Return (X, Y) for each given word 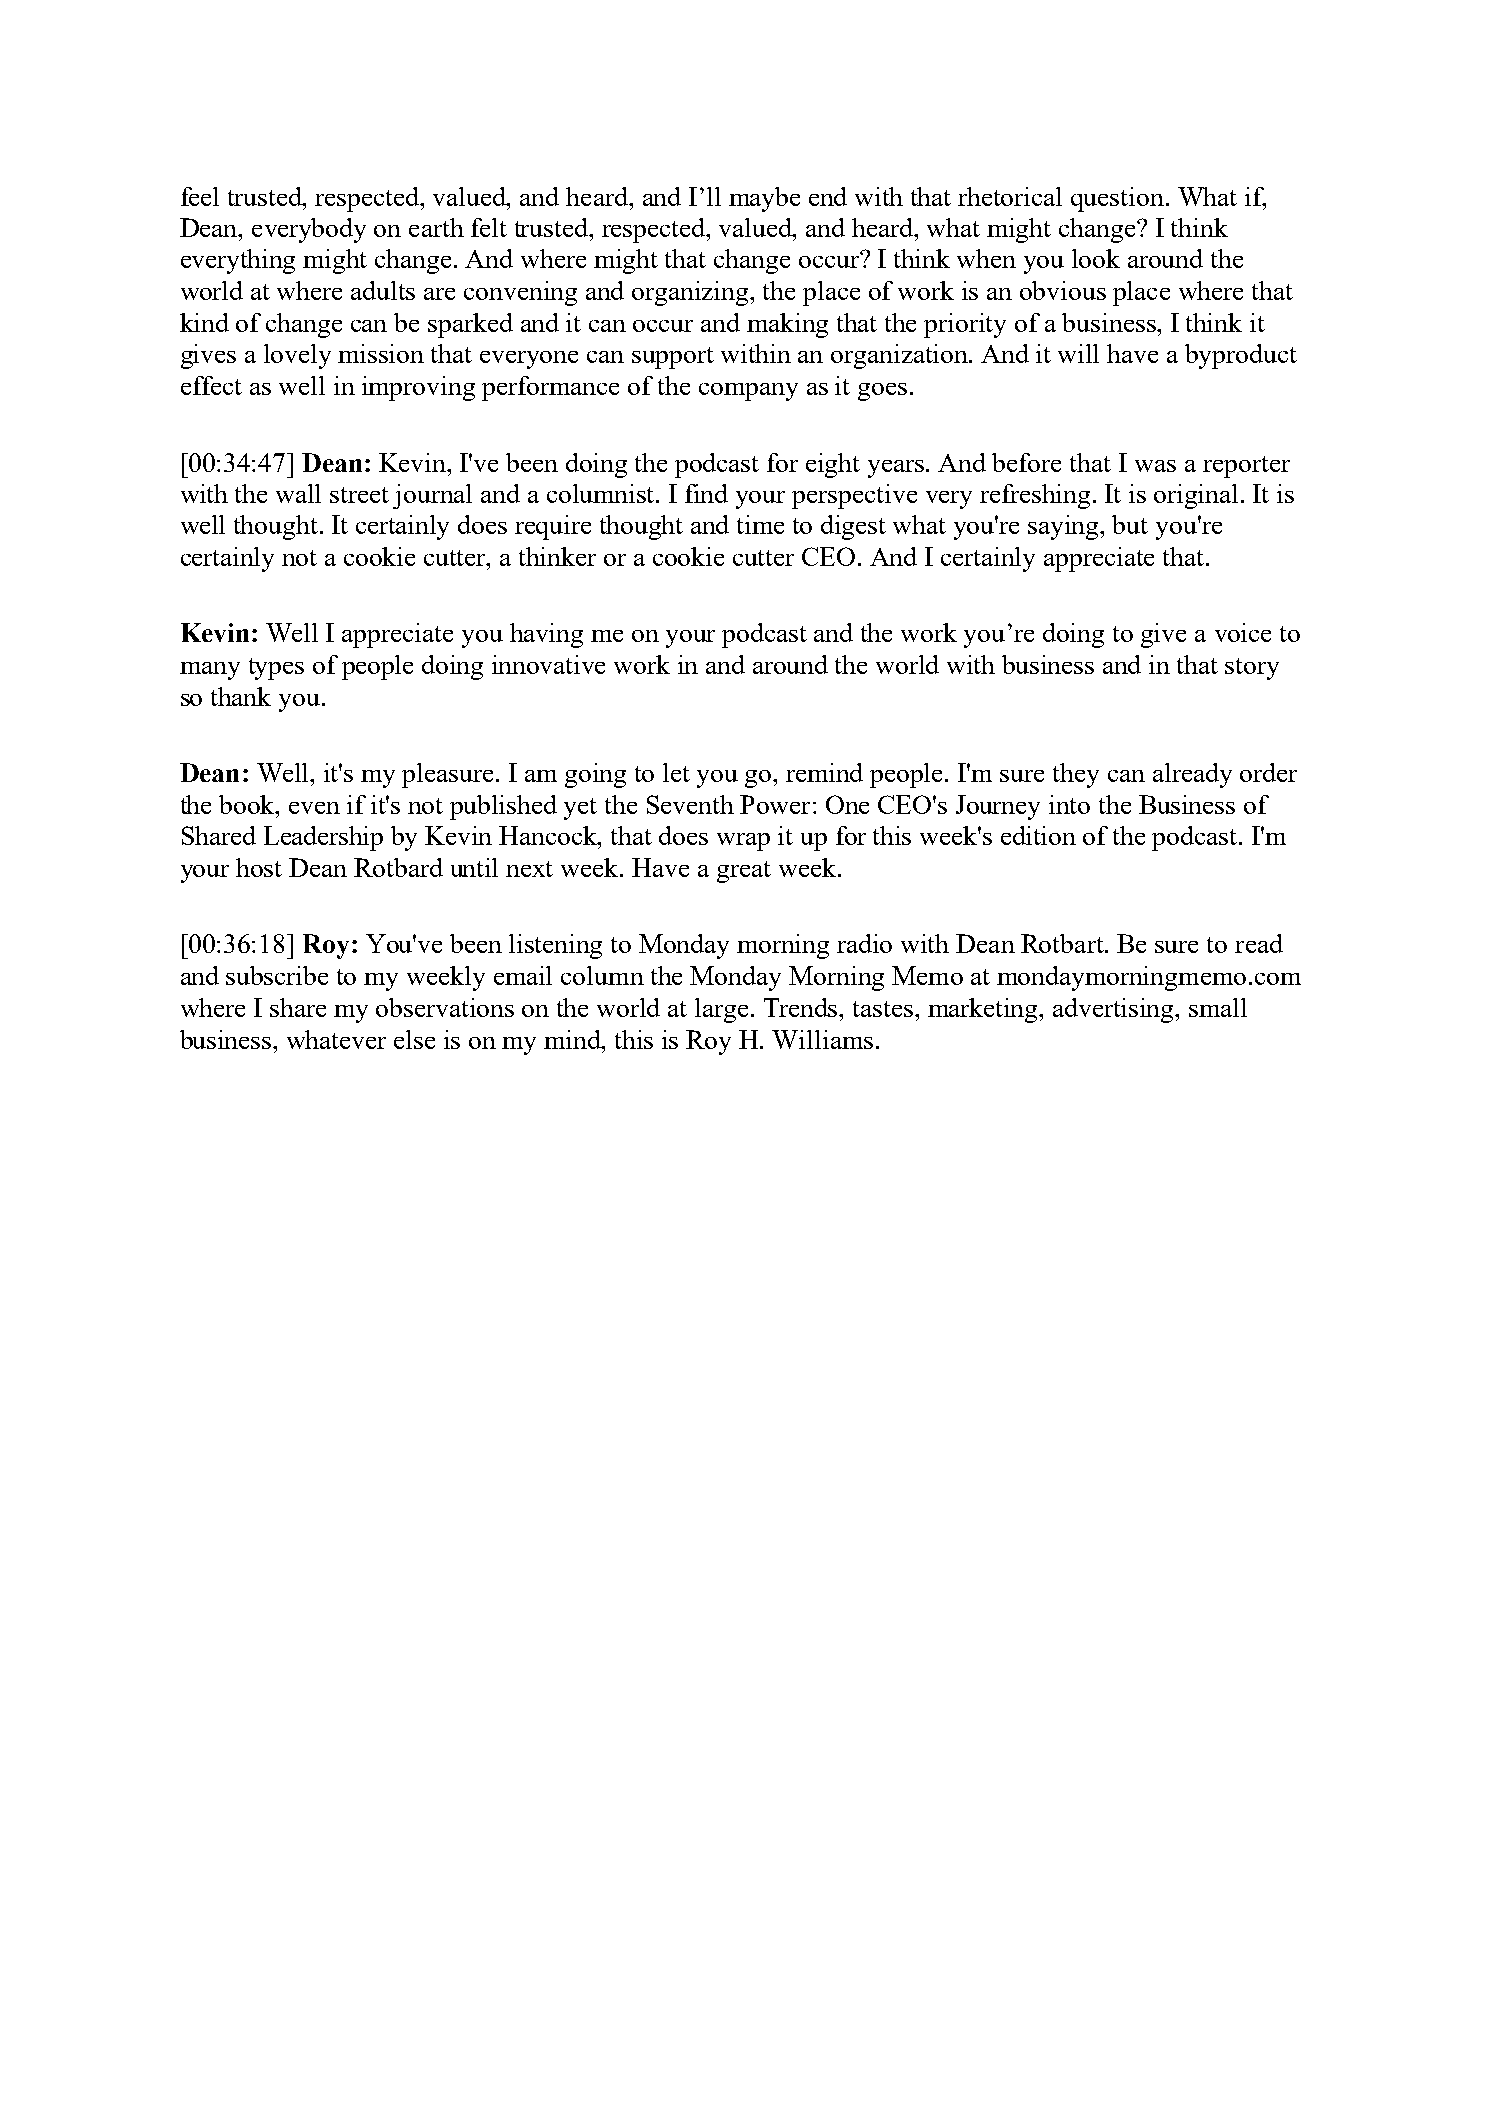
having (546, 635)
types (276, 669)
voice (1243, 632)
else (414, 1039)
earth (436, 227)
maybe (764, 199)
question (1117, 199)
